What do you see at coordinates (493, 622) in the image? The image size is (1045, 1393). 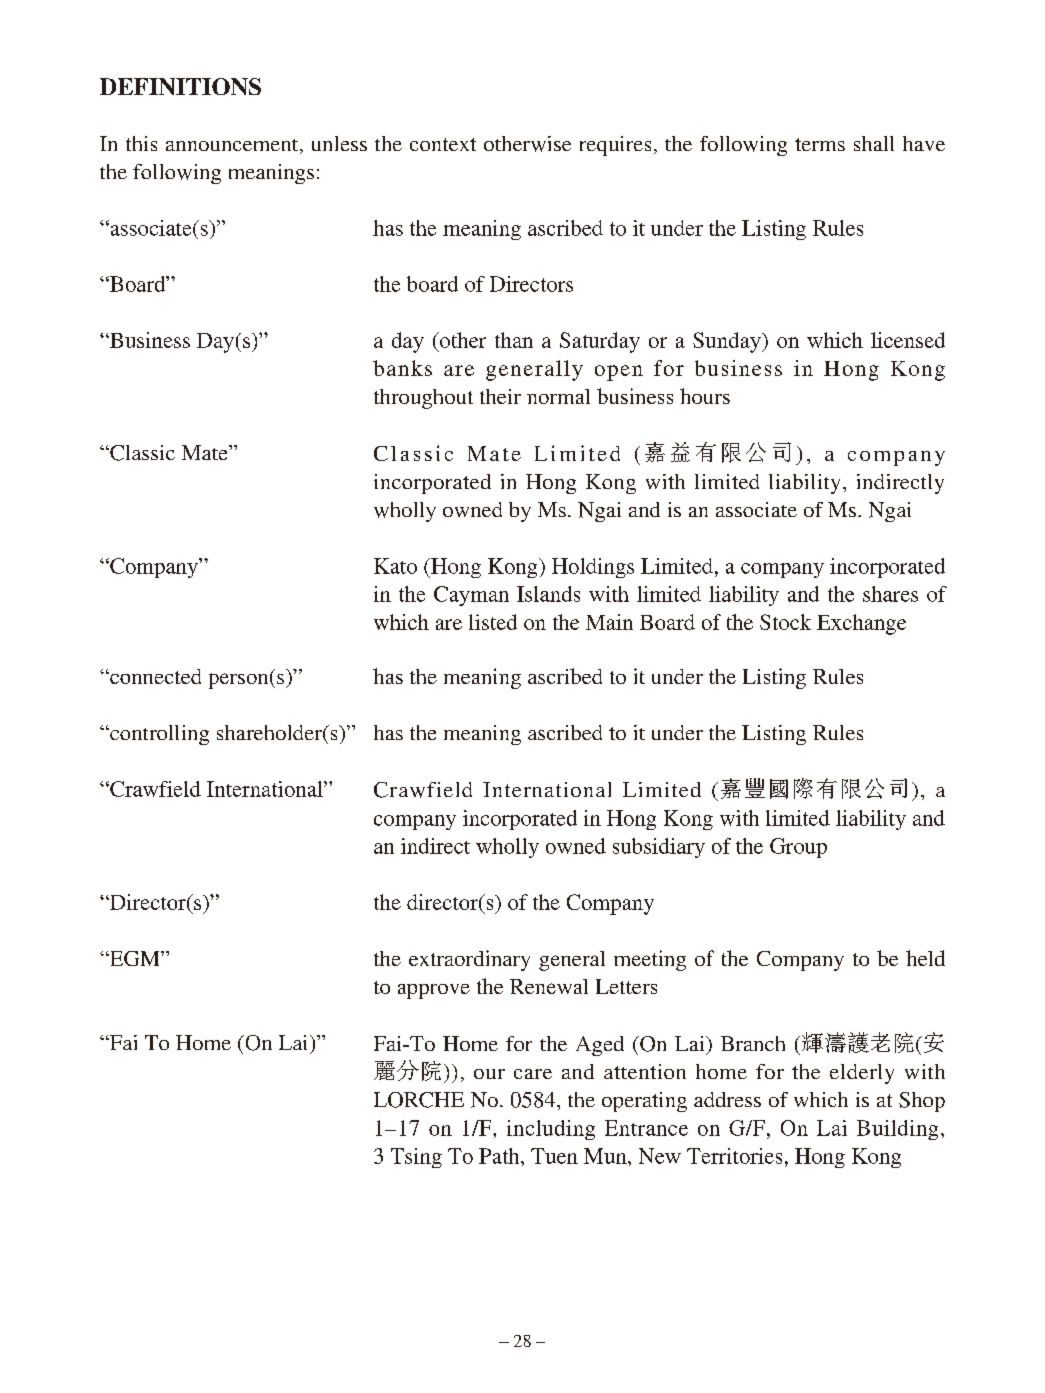 I see `listed` at bounding box center [493, 622].
